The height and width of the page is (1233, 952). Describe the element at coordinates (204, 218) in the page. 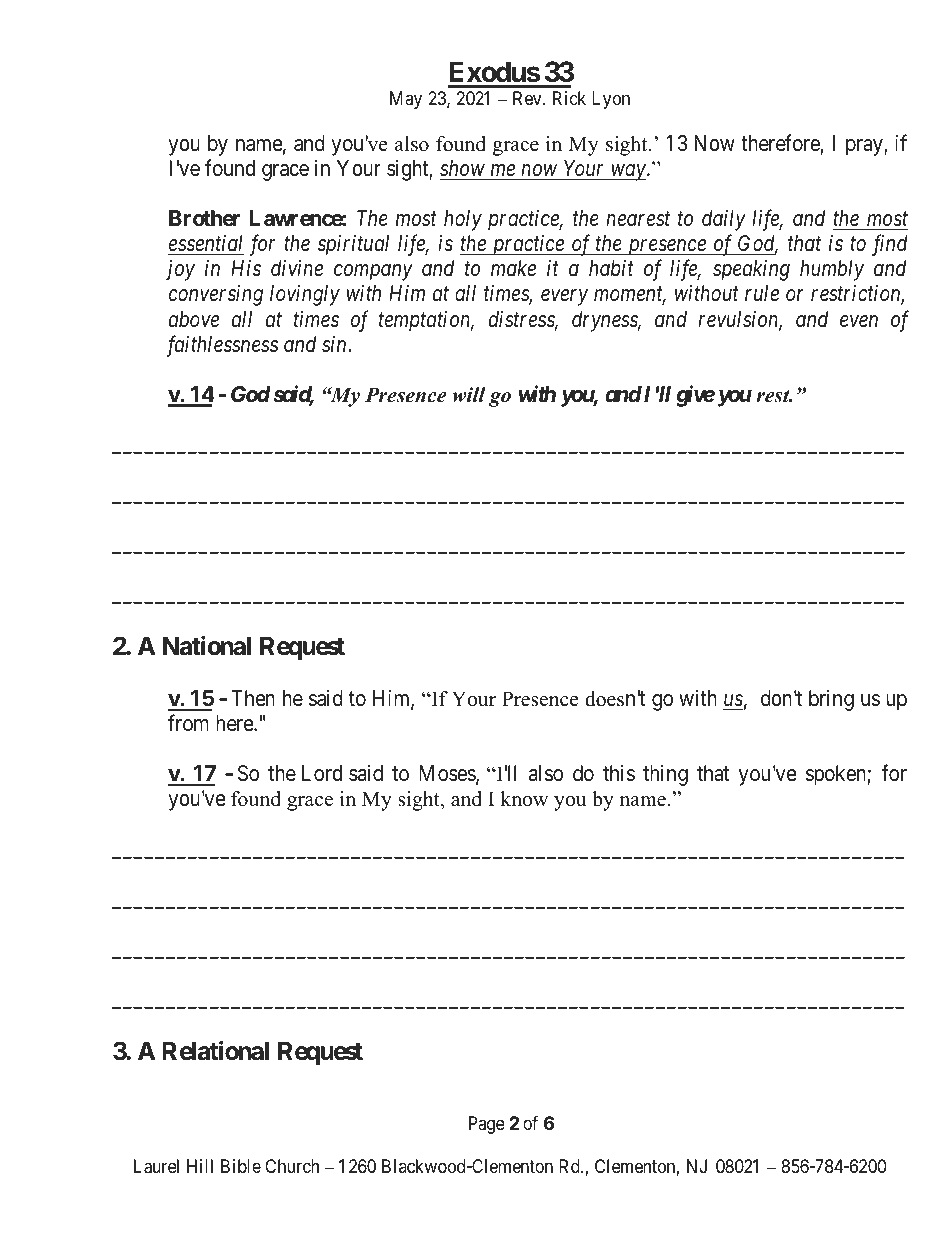

I see `Brother` at that location.
